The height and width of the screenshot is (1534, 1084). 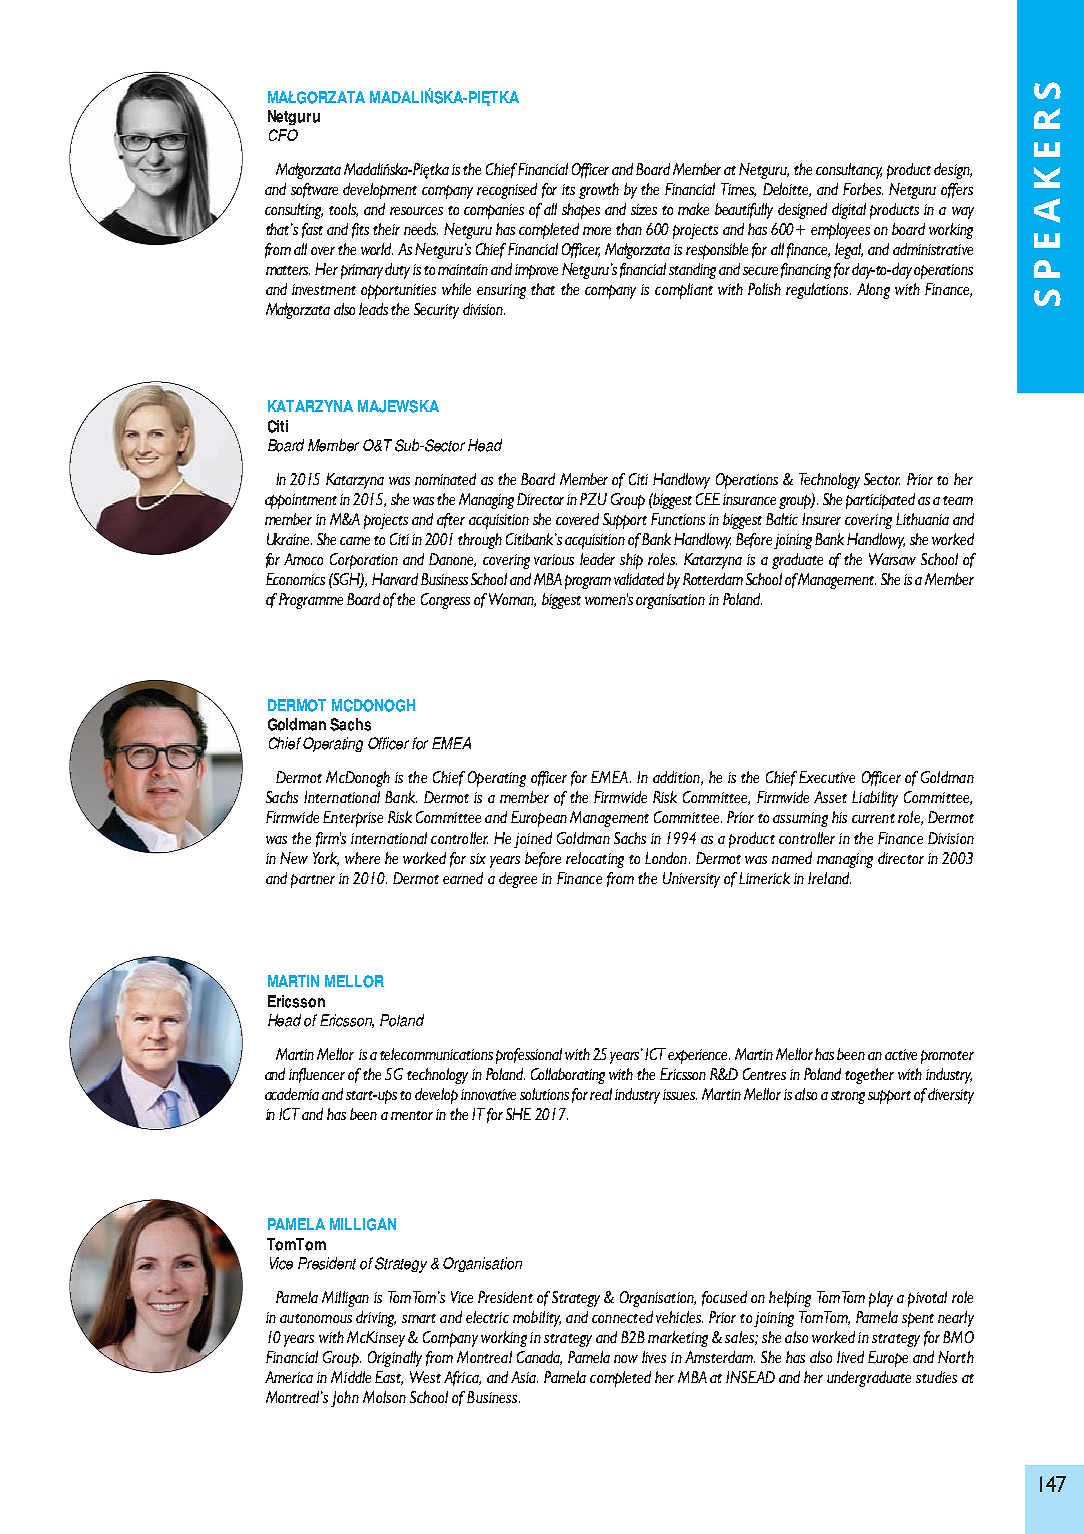 I want to click on Functions, so click(x=678, y=519).
